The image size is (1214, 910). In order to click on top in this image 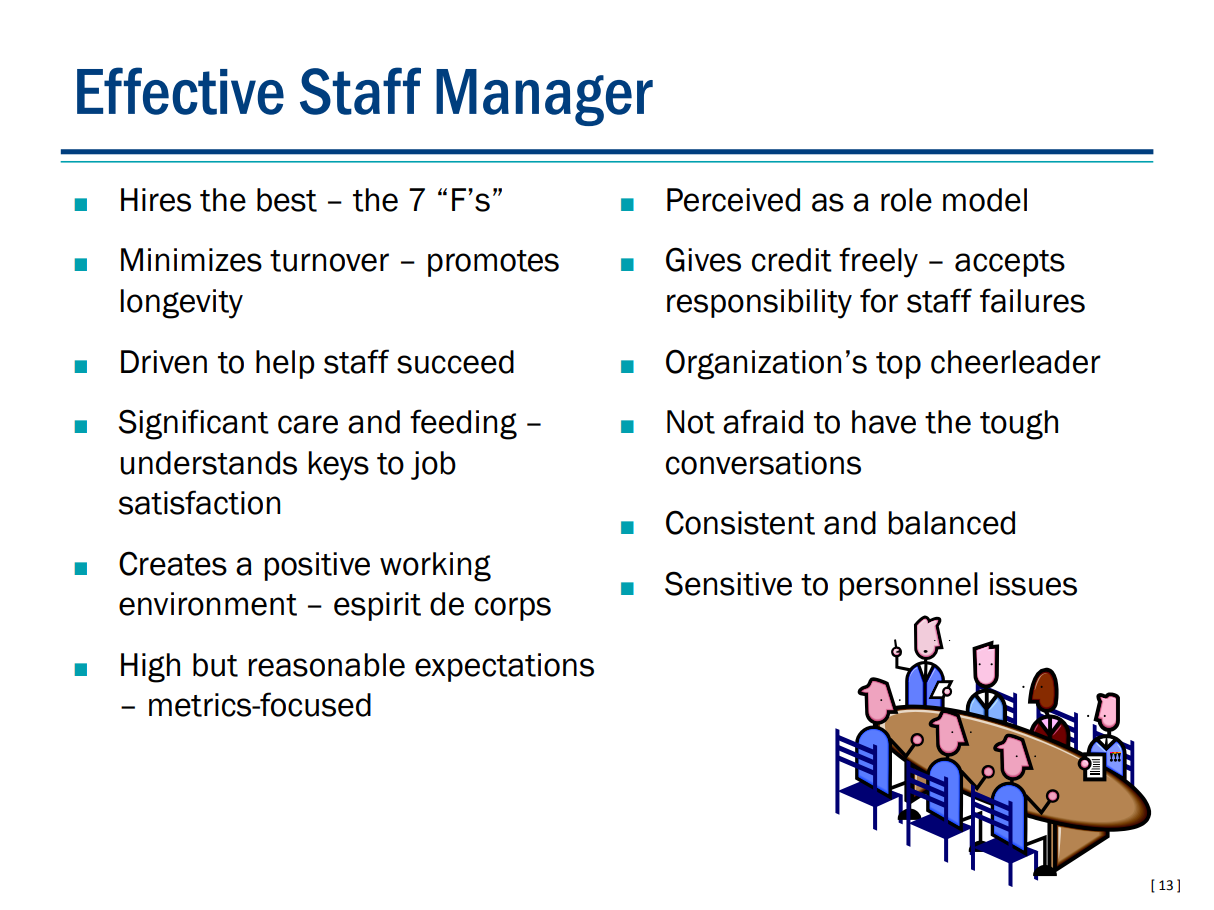, I will do `click(898, 365)`.
